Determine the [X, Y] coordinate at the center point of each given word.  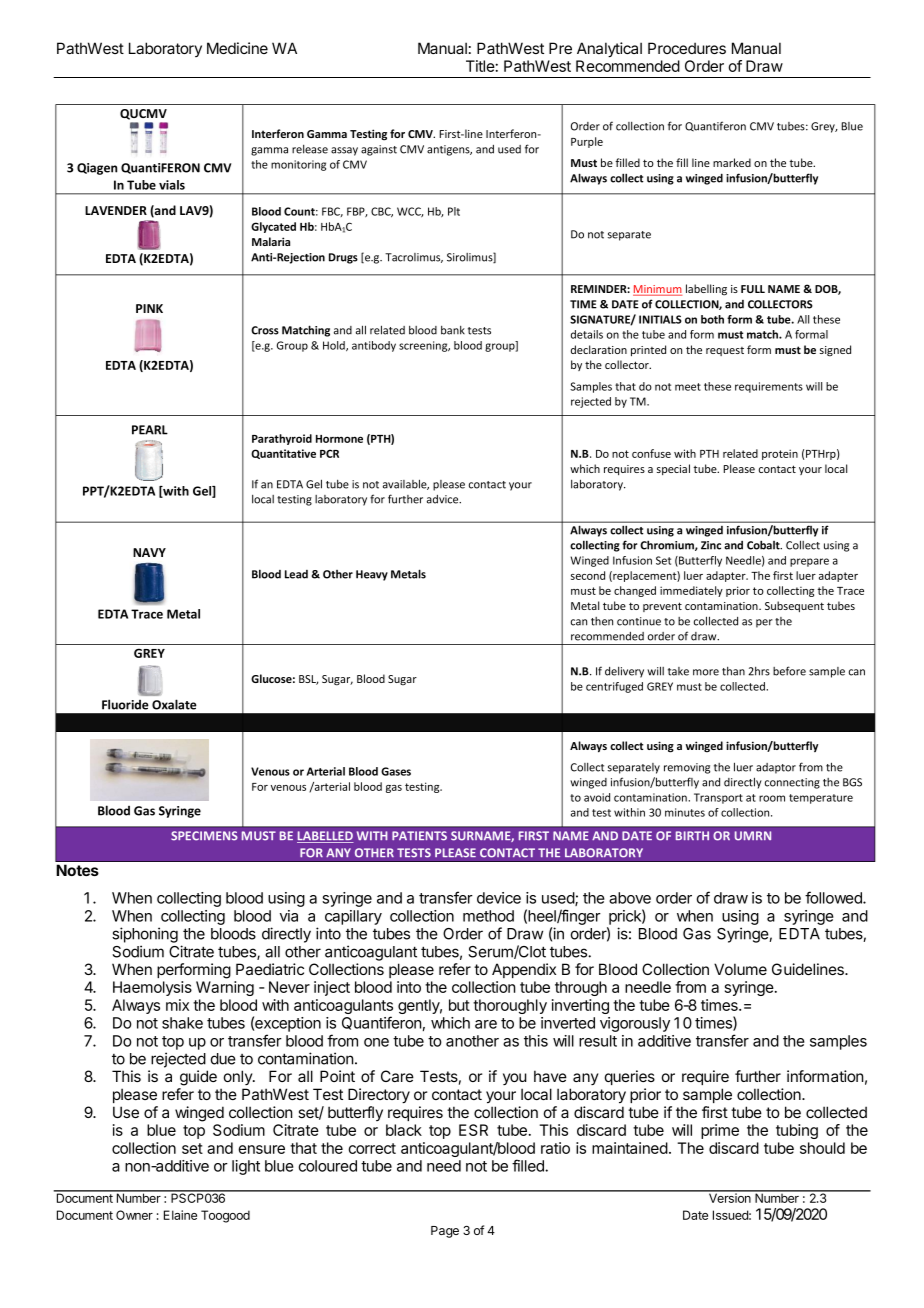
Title [481, 66]
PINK [149, 308]
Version [730, 1197]
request [725, 351]
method [488, 916]
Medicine [237, 48]
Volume [740, 969]
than [733, 671]
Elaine [180, 1215]
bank [453, 330]
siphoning [145, 935]
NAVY [149, 552]
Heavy [372, 575]
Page [445, 1232]
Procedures [687, 48]
